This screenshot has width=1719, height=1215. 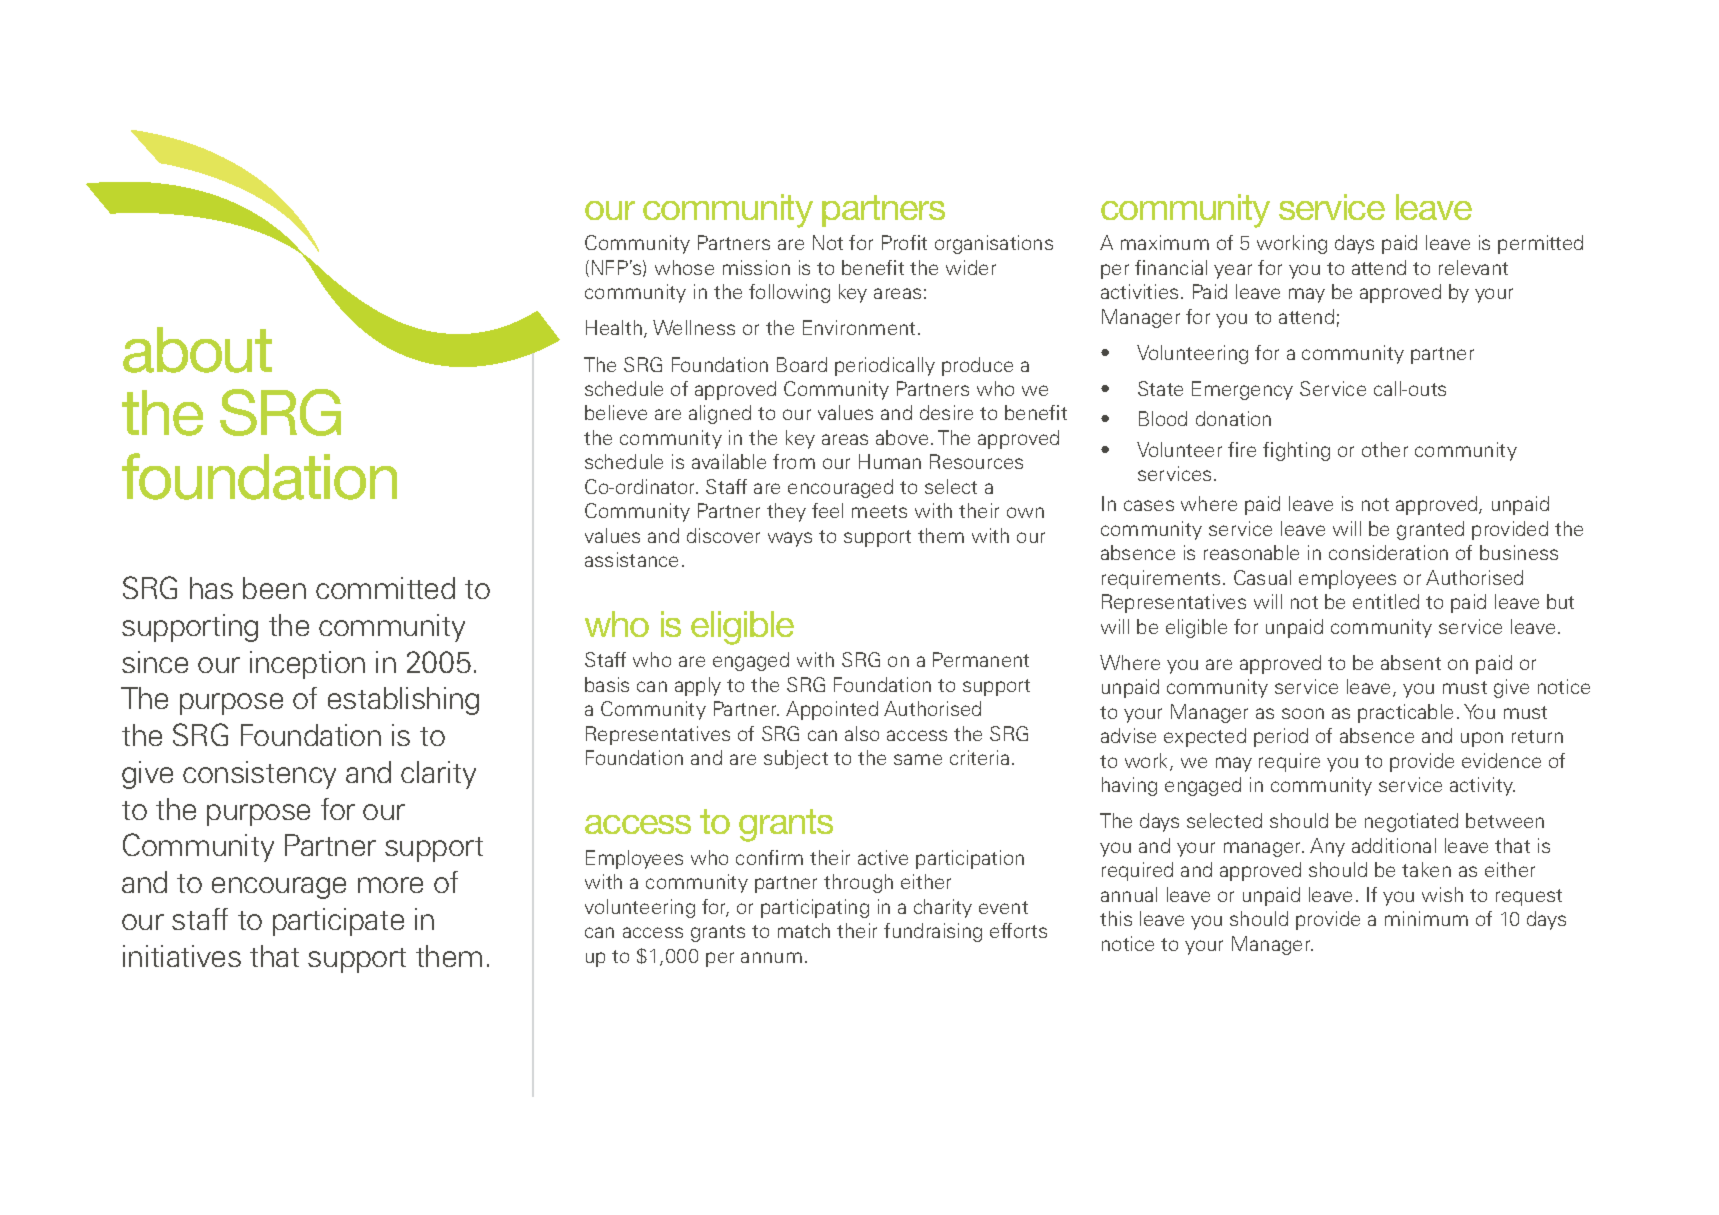 I want to click on participate, so click(x=338, y=922).
